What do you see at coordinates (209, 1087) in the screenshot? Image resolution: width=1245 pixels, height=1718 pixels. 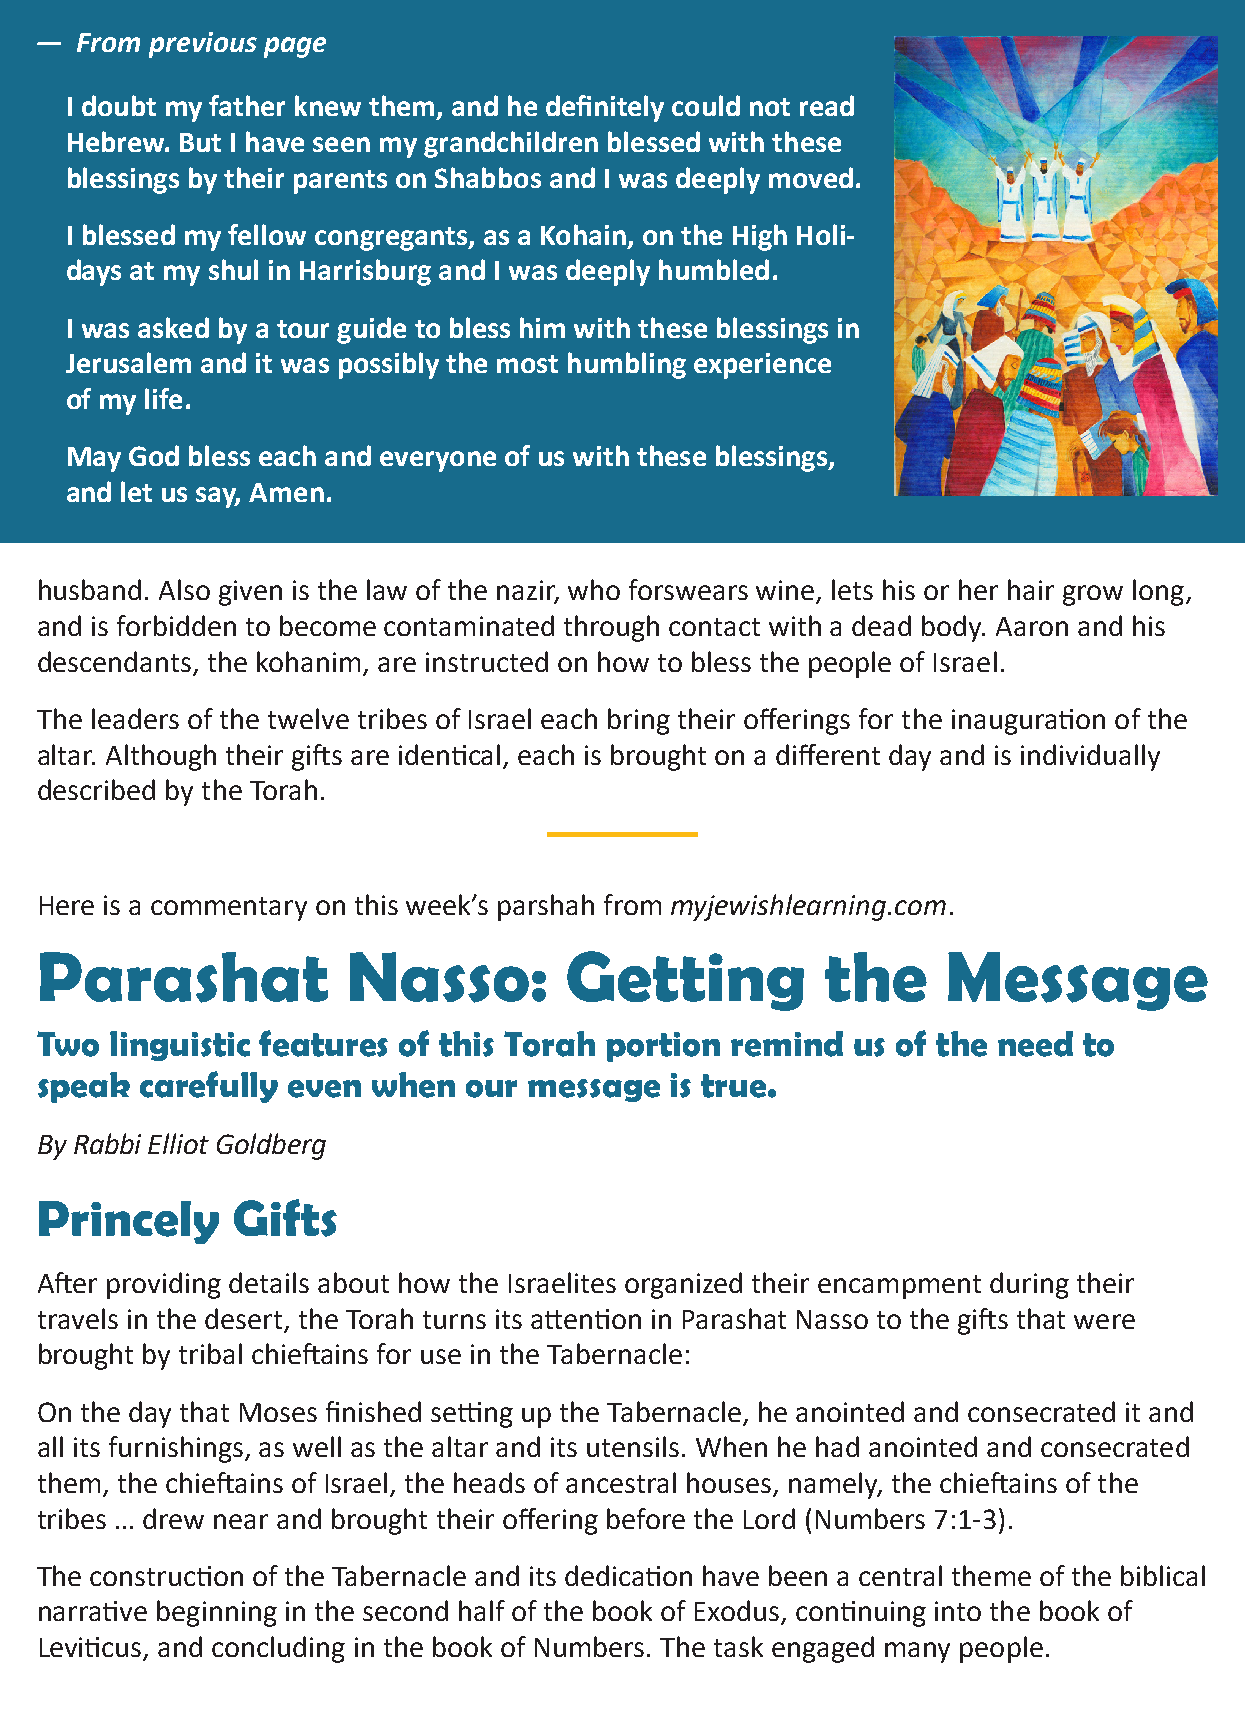 I see `carefully` at bounding box center [209, 1087].
